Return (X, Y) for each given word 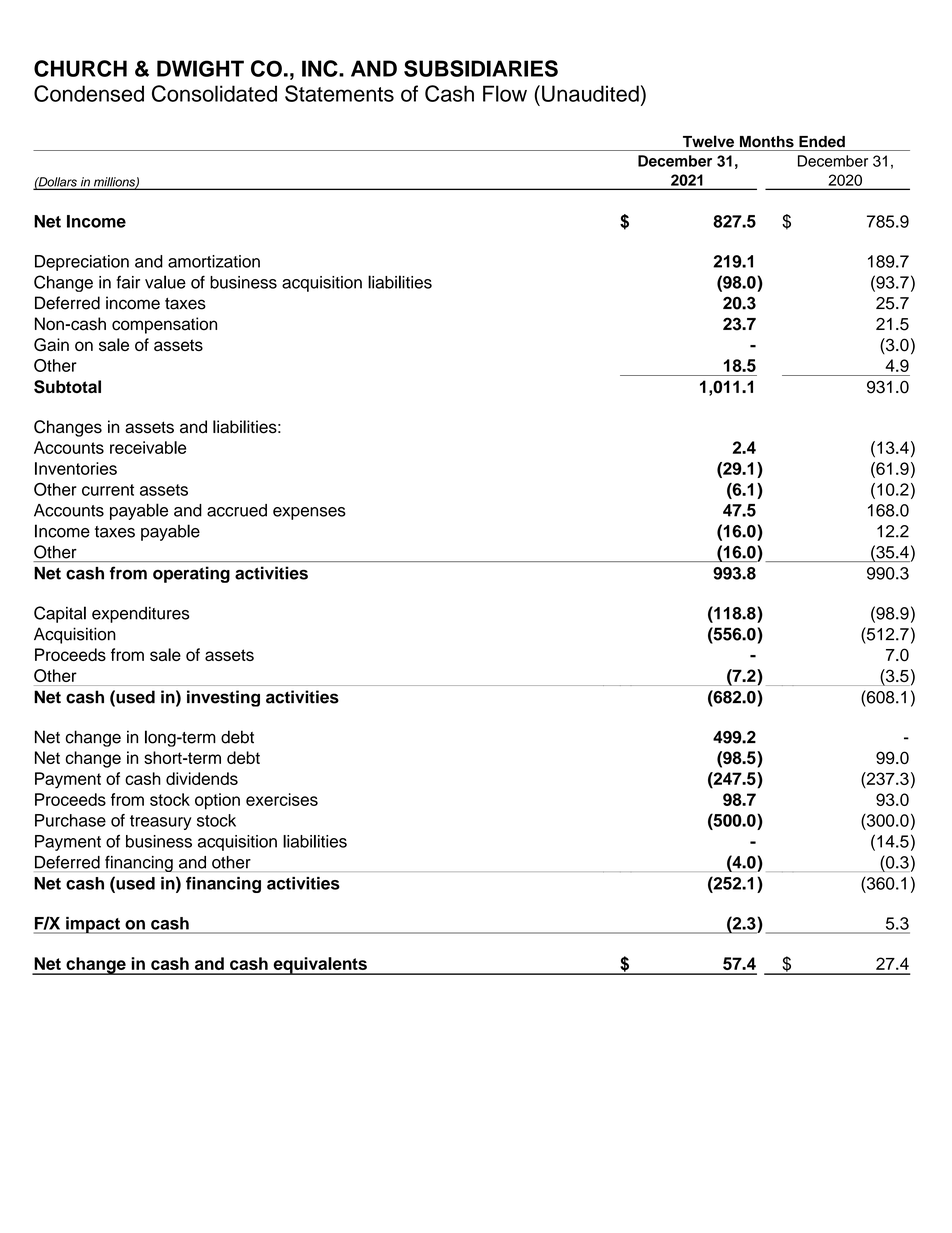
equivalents (320, 966)
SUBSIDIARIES (481, 68)
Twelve (708, 141)
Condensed (89, 93)
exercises (282, 799)
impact (93, 925)
